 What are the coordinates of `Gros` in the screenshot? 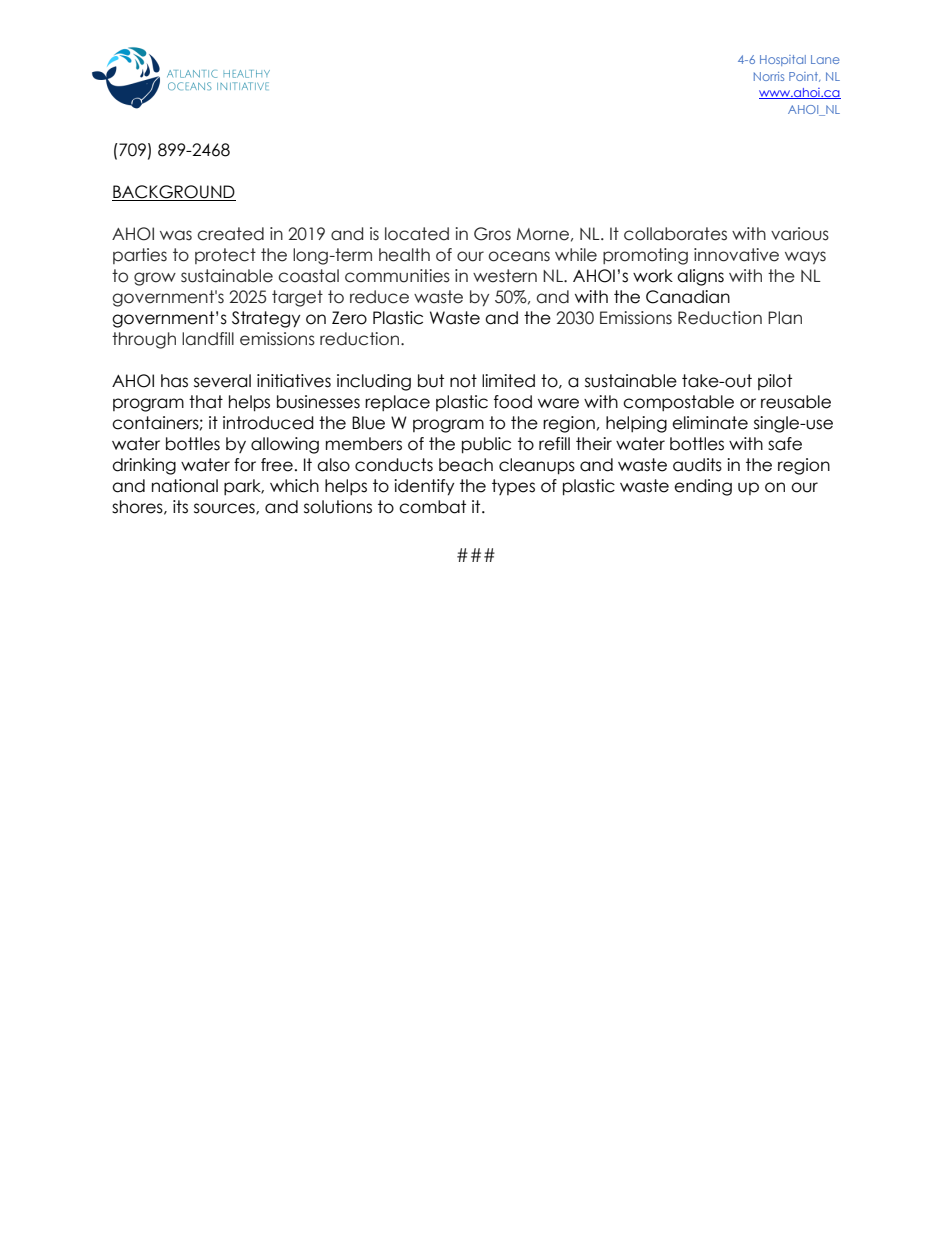 It's located at (492, 234).
